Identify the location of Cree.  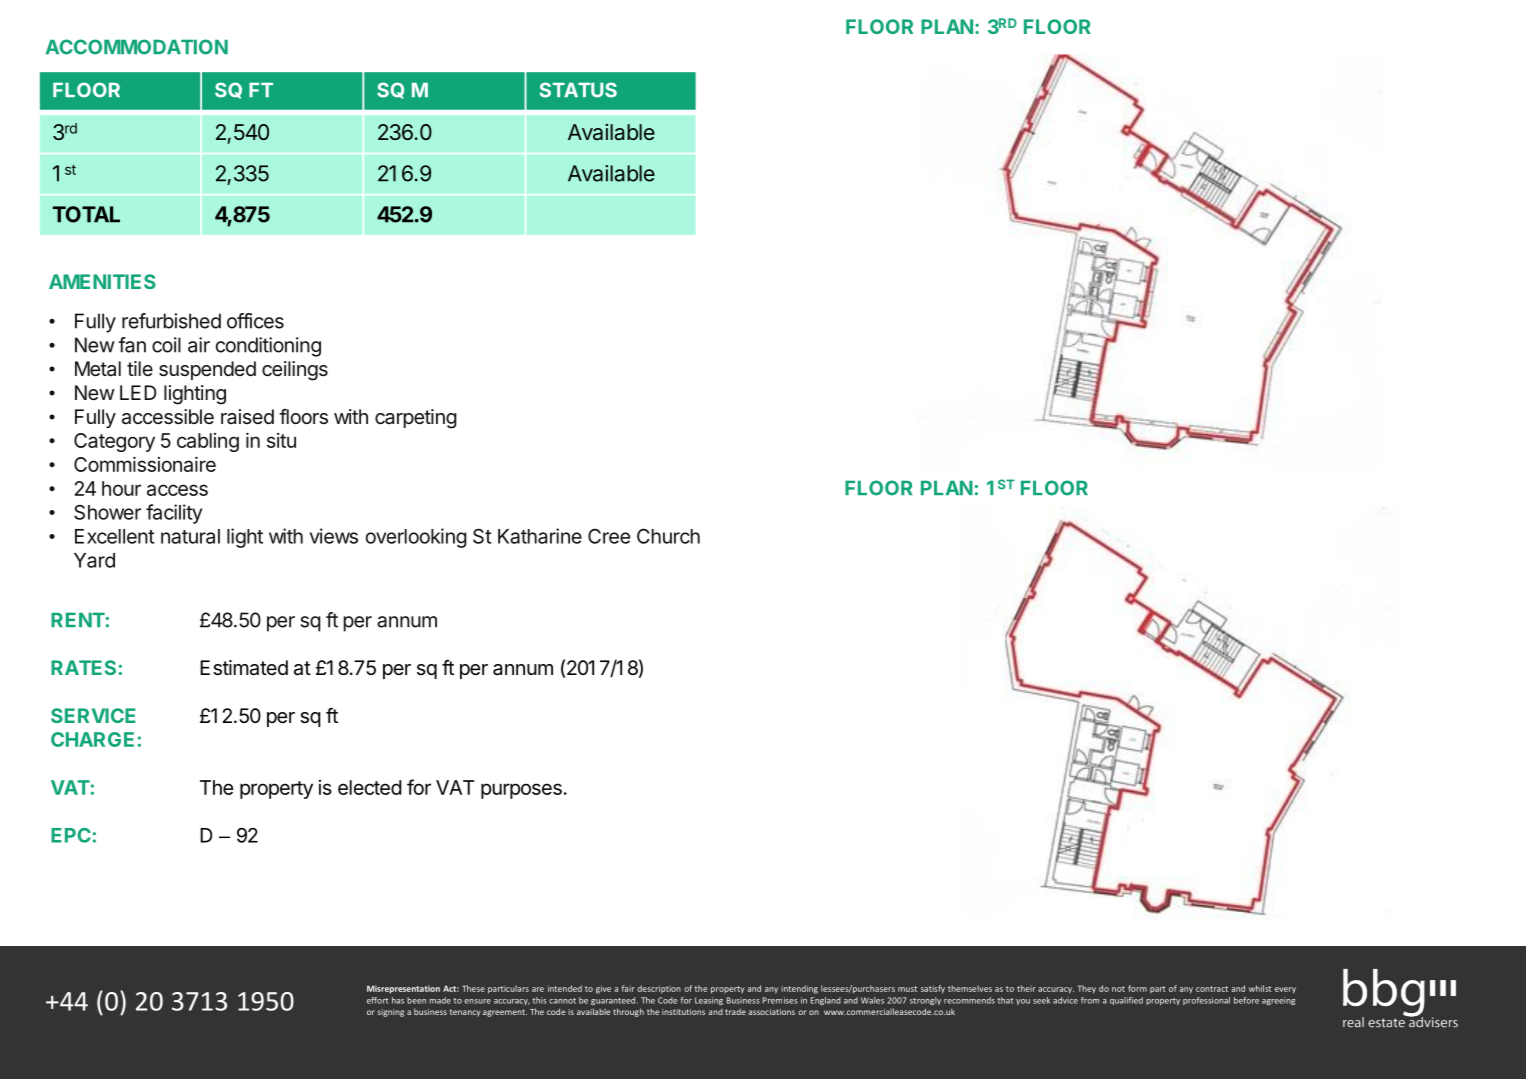
(609, 536).
